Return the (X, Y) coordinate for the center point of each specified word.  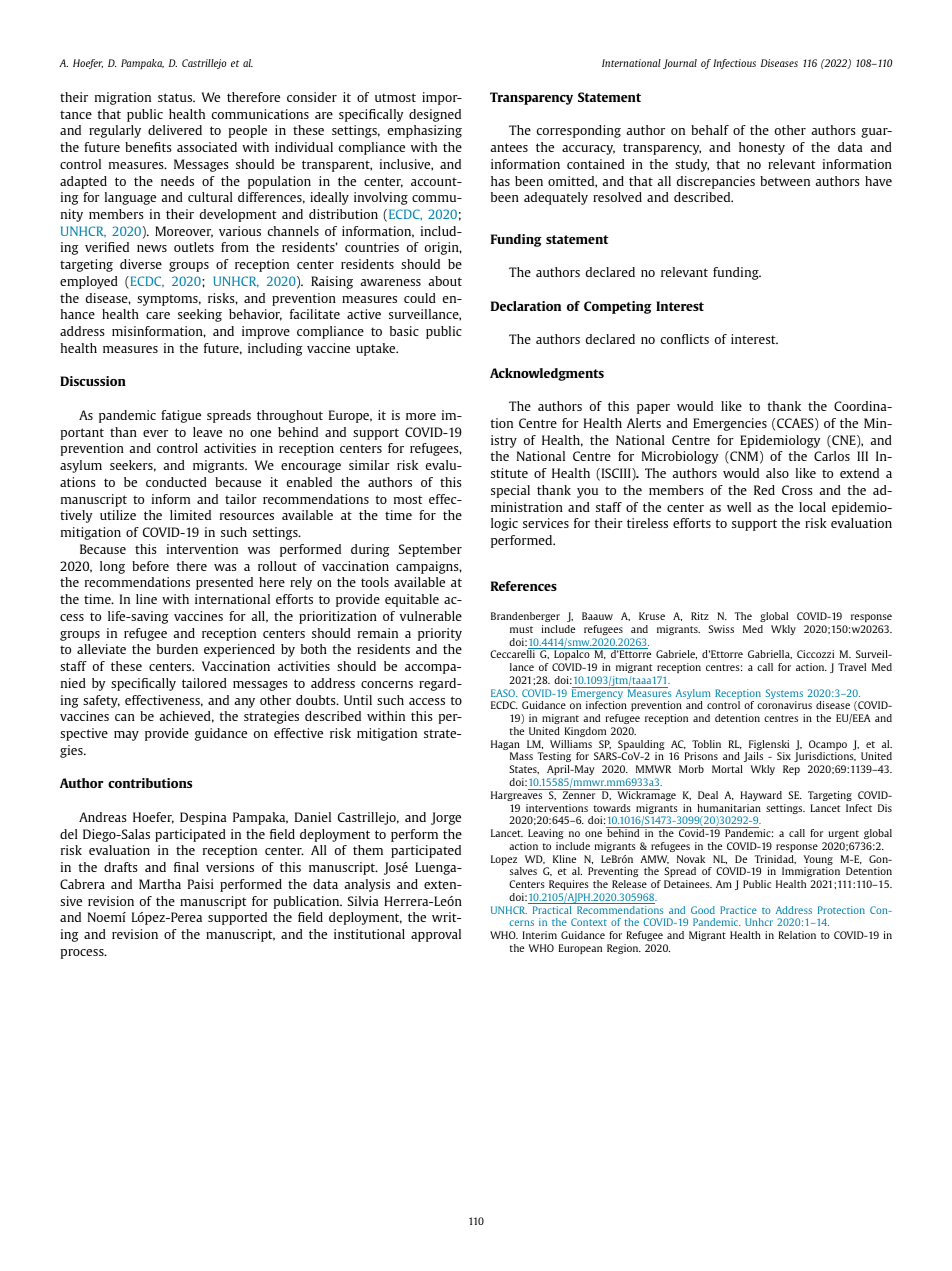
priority (440, 634)
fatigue (181, 416)
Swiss (721, 629)
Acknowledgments (547, 374)
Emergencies (730, 424)
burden (177, 649)
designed (435, 115)
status (176, 97)
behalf (710, 130)
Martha (160, 884)
